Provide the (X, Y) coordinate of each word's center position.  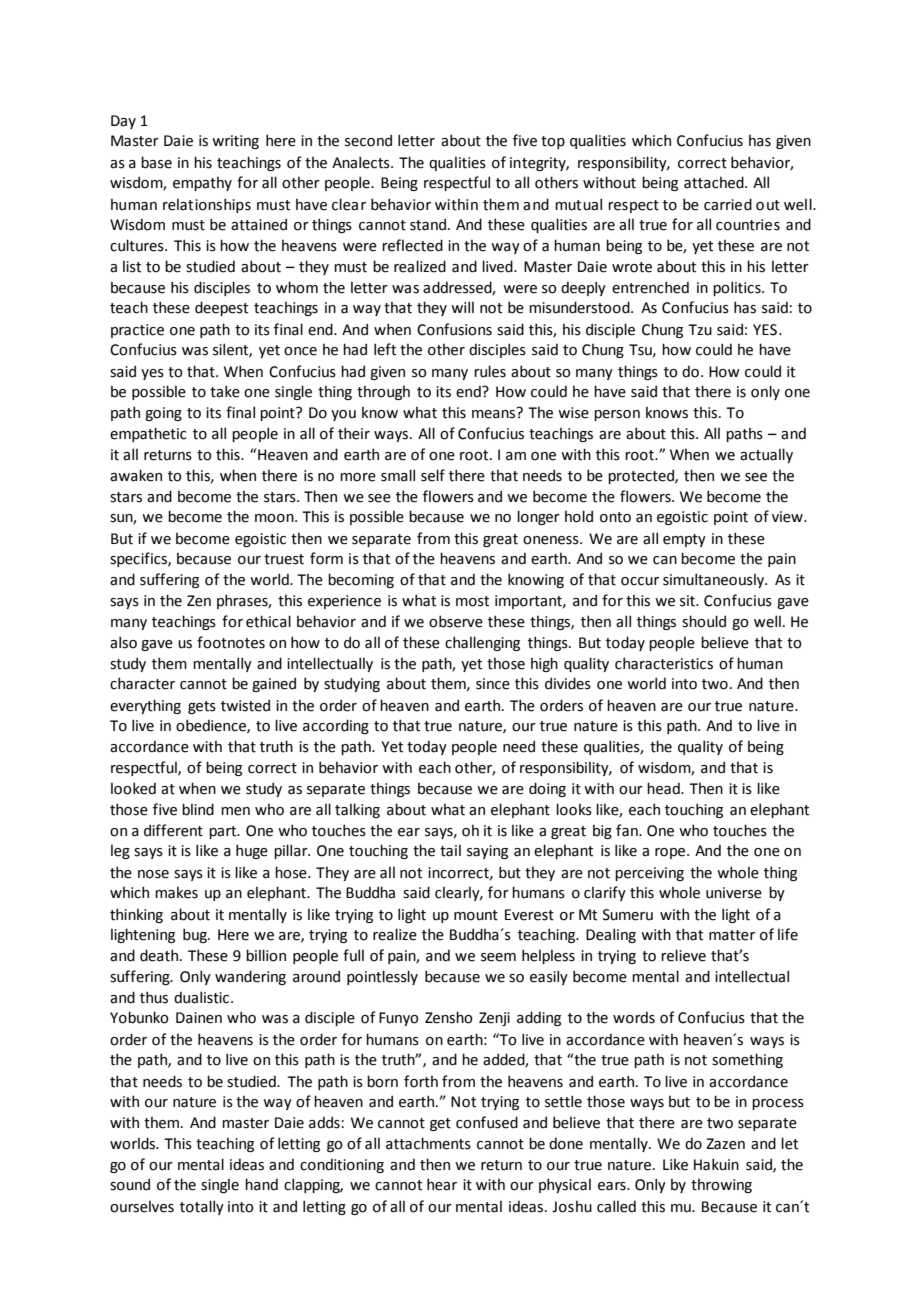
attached (715, 182)
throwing (721, 1185)
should (704, 621)
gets (202, 707)
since (493, 684)
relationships (207, 205)
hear (442, 1184)
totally (202, 1207)
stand (429, 224)
